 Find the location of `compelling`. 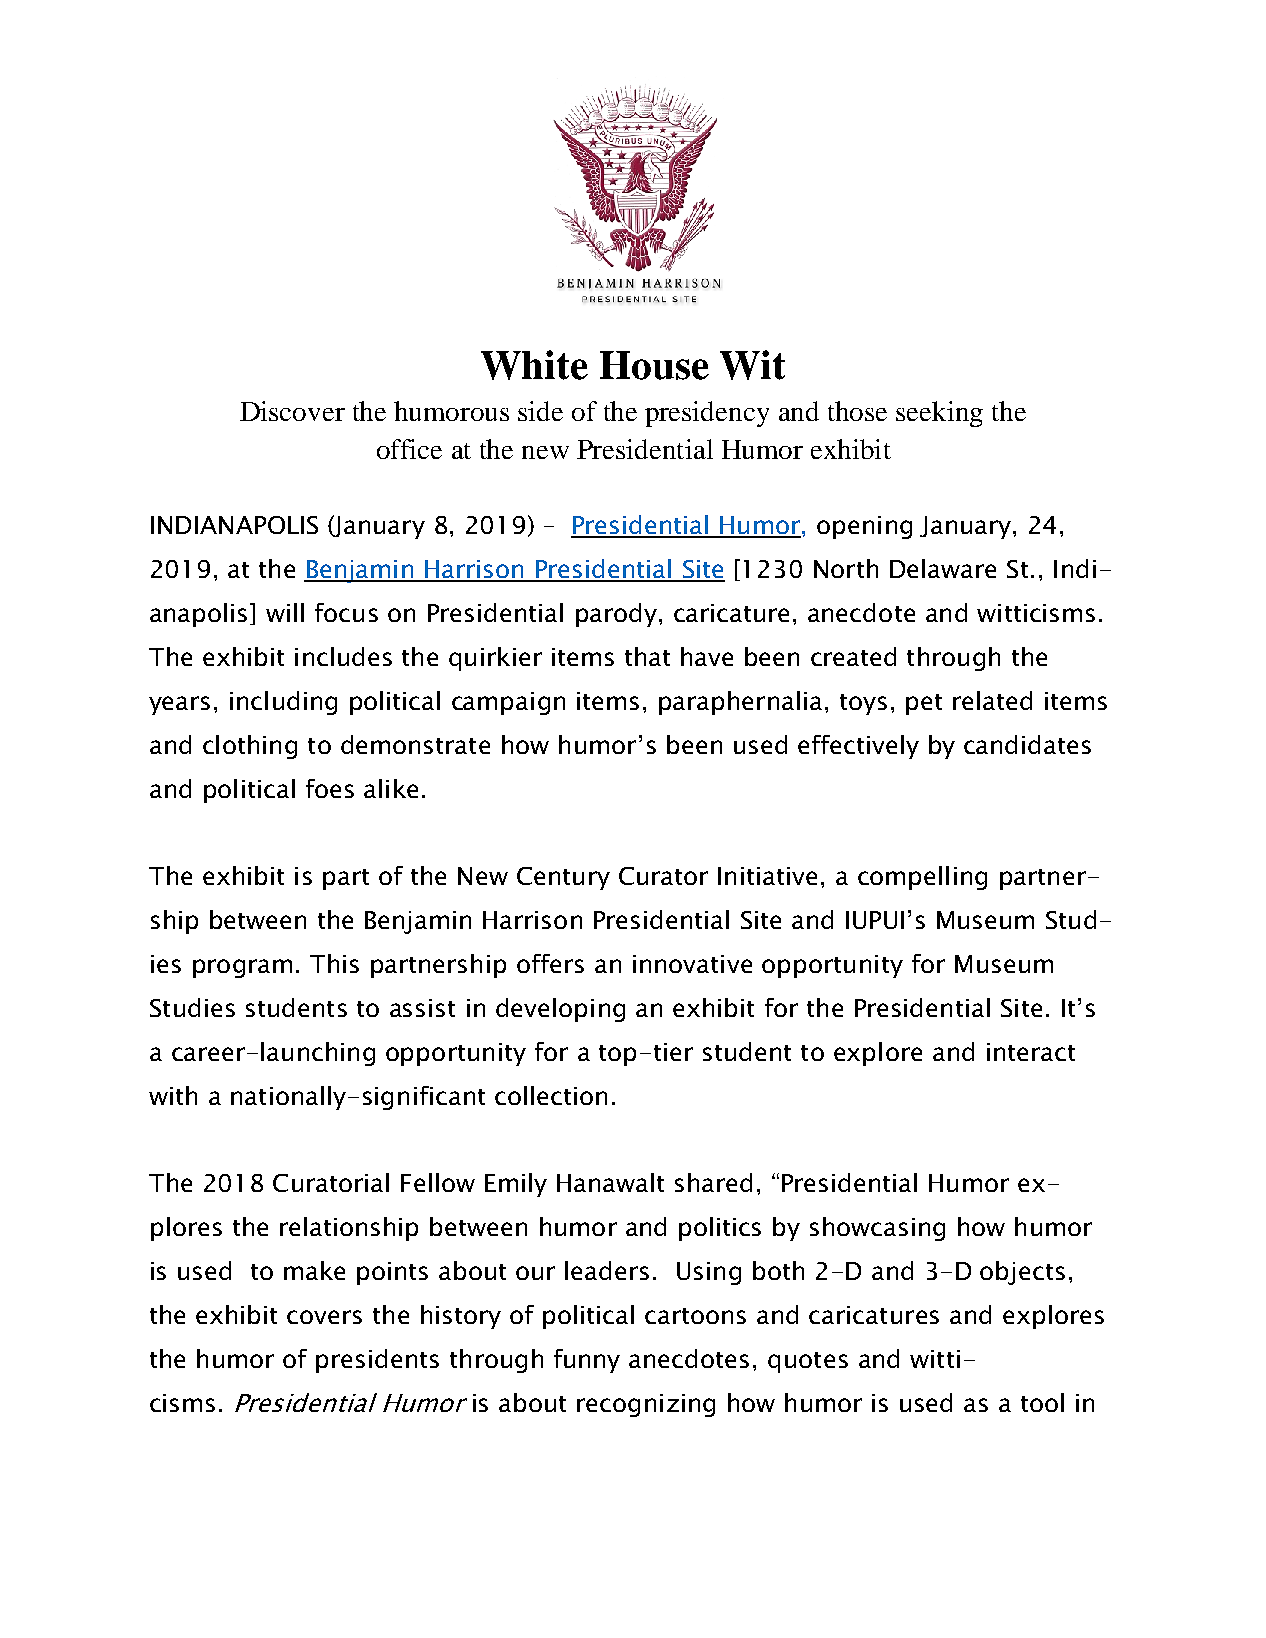

compelling is located at coordinates (922, 878).
